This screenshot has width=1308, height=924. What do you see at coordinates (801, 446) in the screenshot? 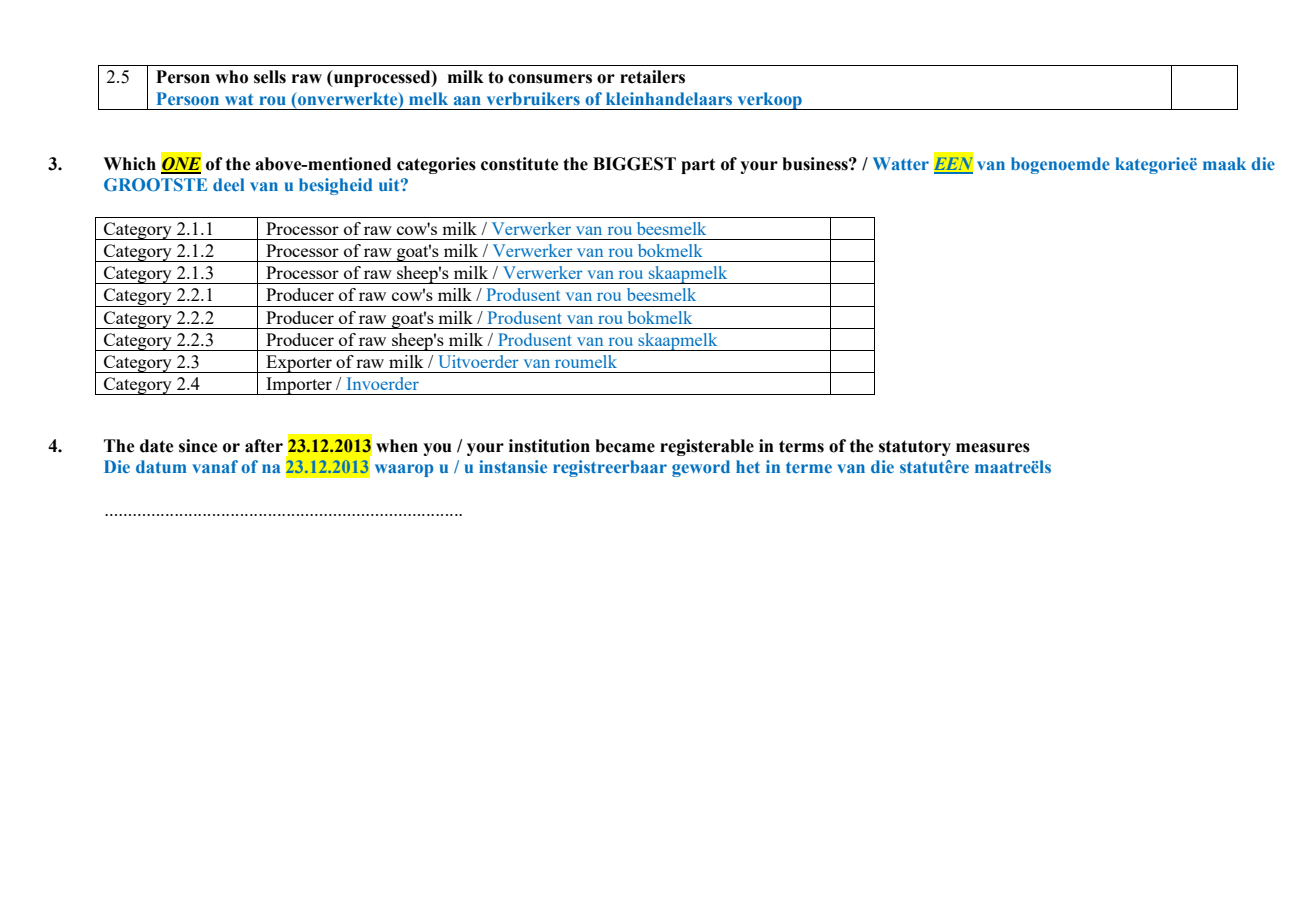
I see `terms` at bounding box center [801, 446].
